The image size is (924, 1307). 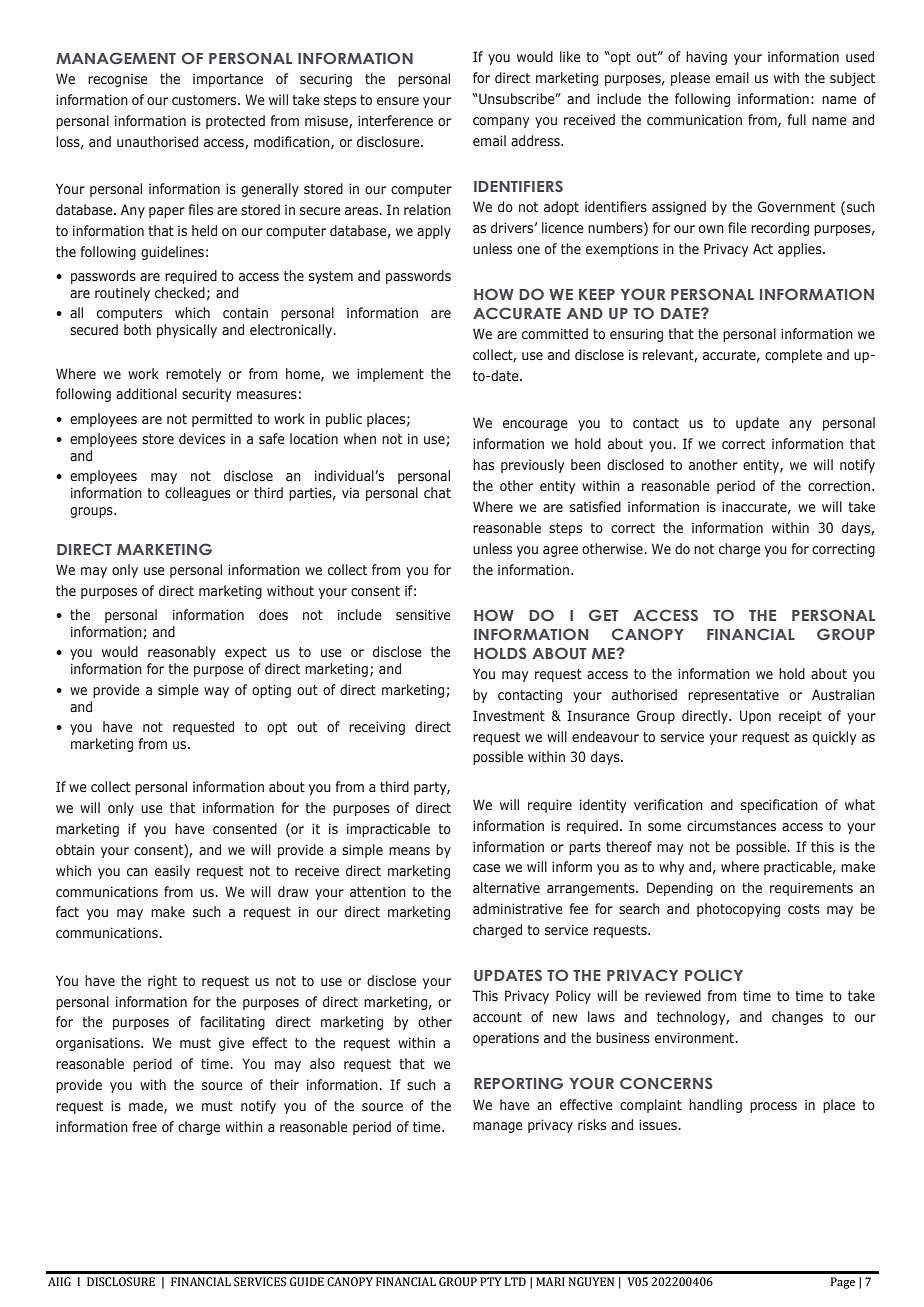 I want to click on free, so click(x=145, y=1126).
